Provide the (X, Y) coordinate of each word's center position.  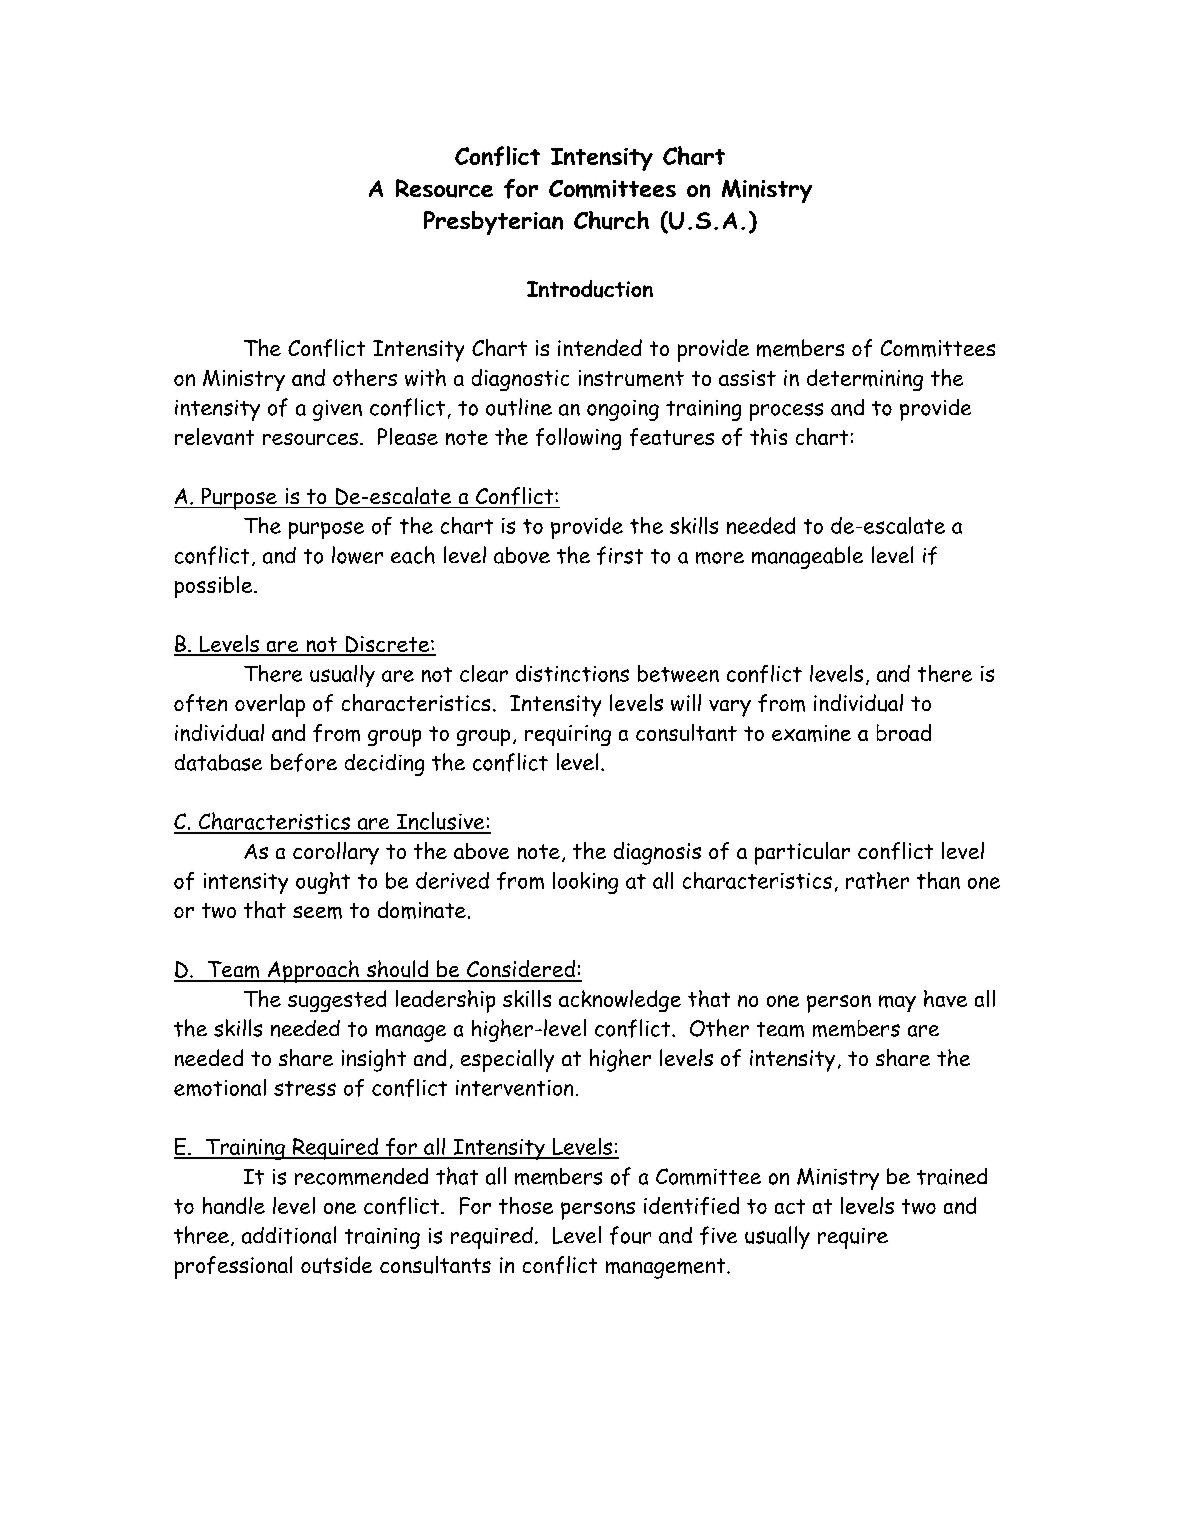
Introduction (590, 289)
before (304, 762)
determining (865, 380)
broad (904, 732)
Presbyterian (493, 223)
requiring (568, 735)
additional (289, 1235)
